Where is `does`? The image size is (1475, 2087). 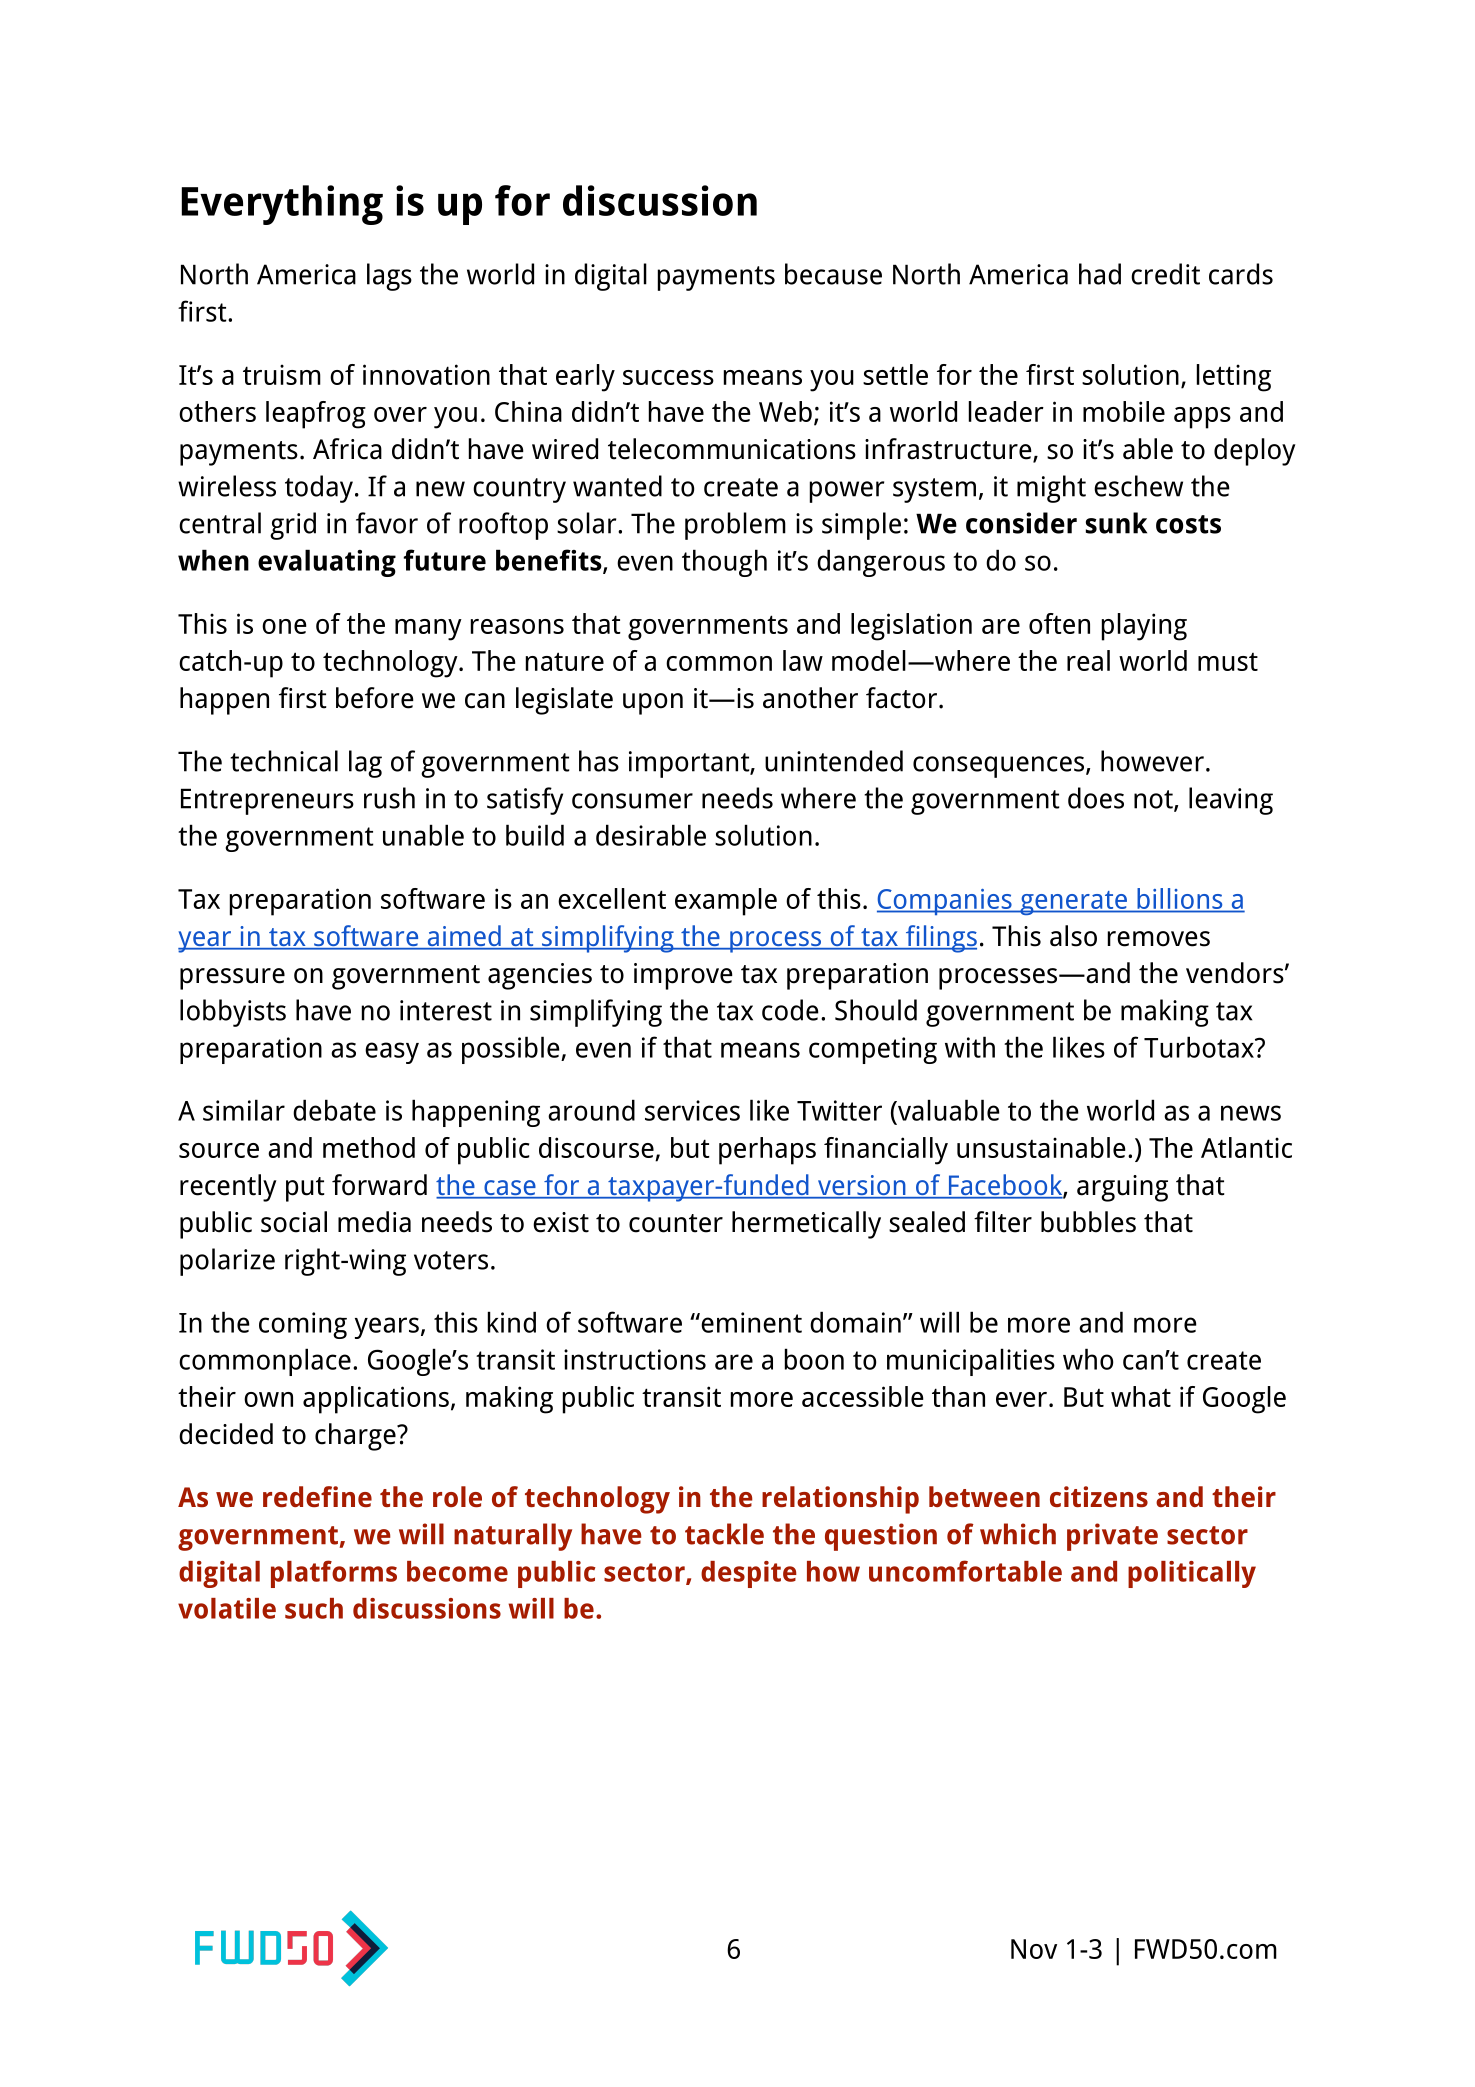 does is located at coordinates (1096, 798).
